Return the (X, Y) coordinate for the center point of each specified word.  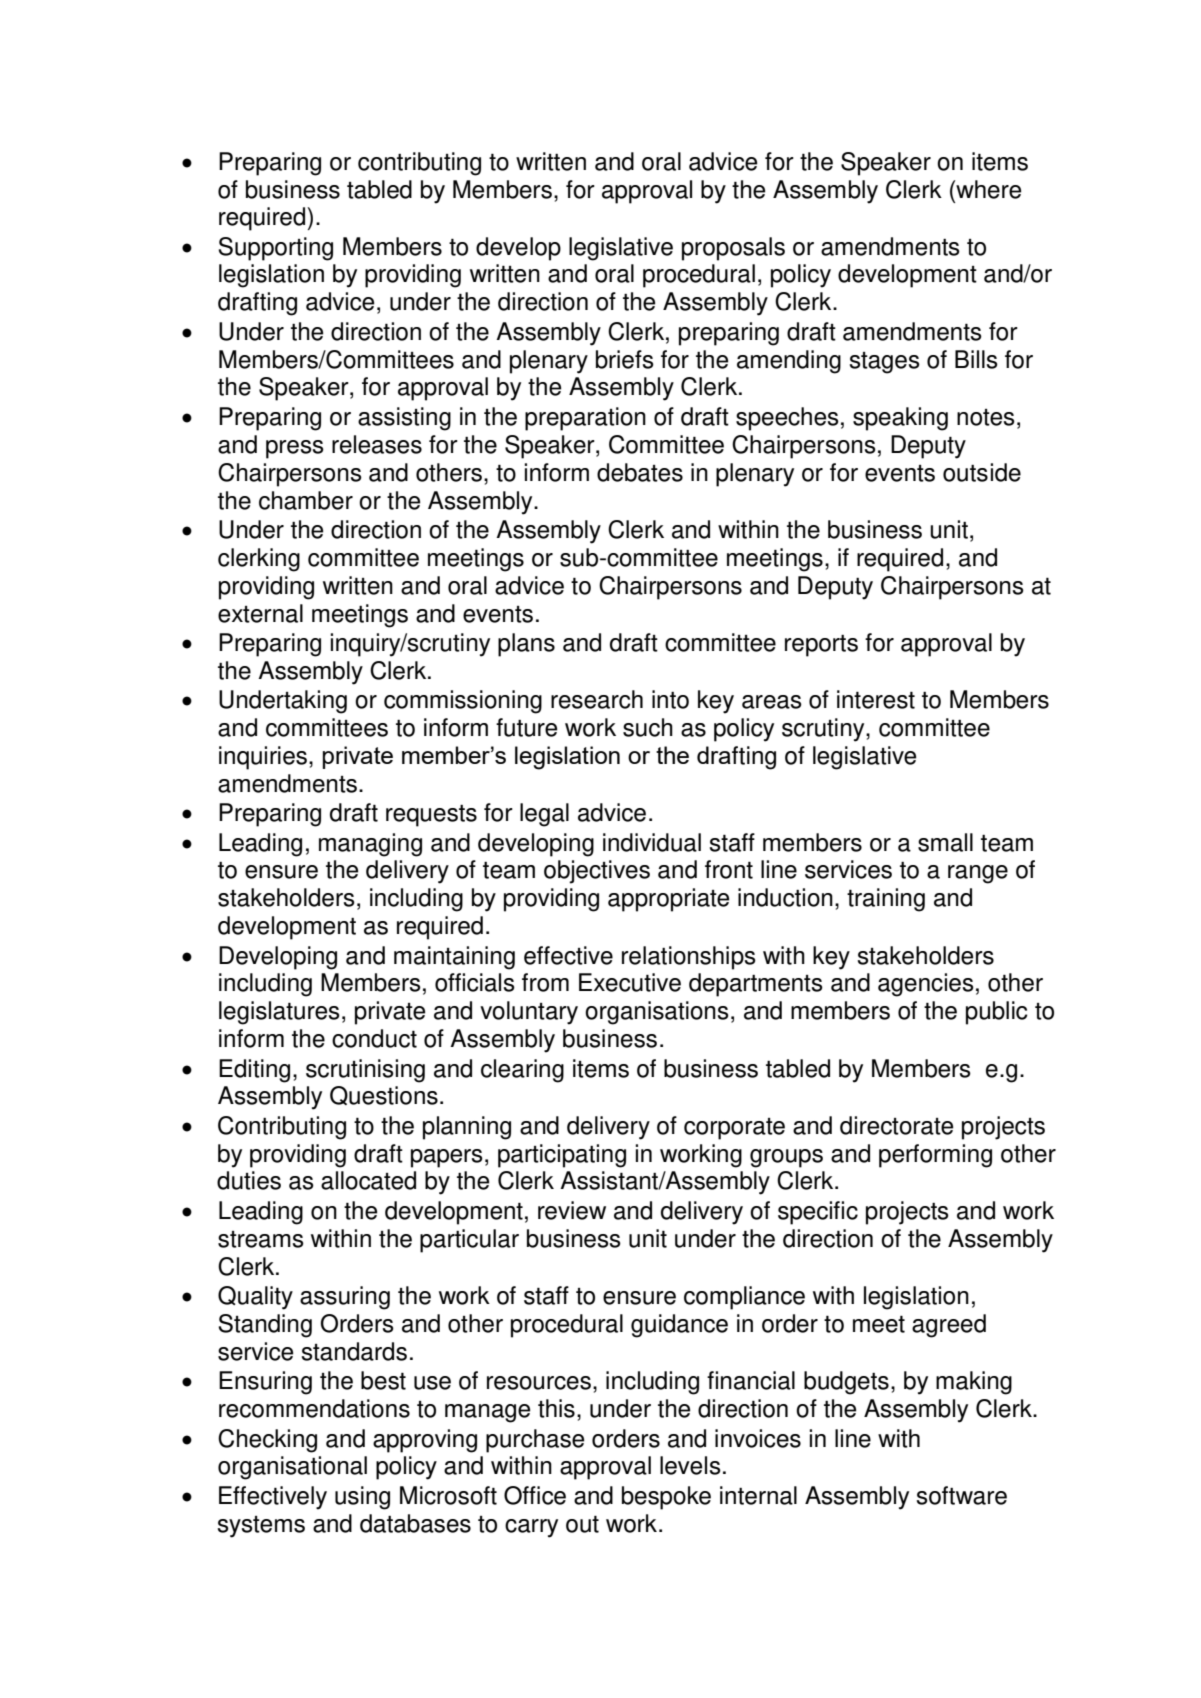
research (597, 699)
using (362, 1498)
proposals (733, 249)
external (260, 613)
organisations (657, 1013)
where (988, 189)
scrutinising (365, 1071)
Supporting (275, 249)
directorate (897, 1125)
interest (876, 699)
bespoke (666, 1498)
